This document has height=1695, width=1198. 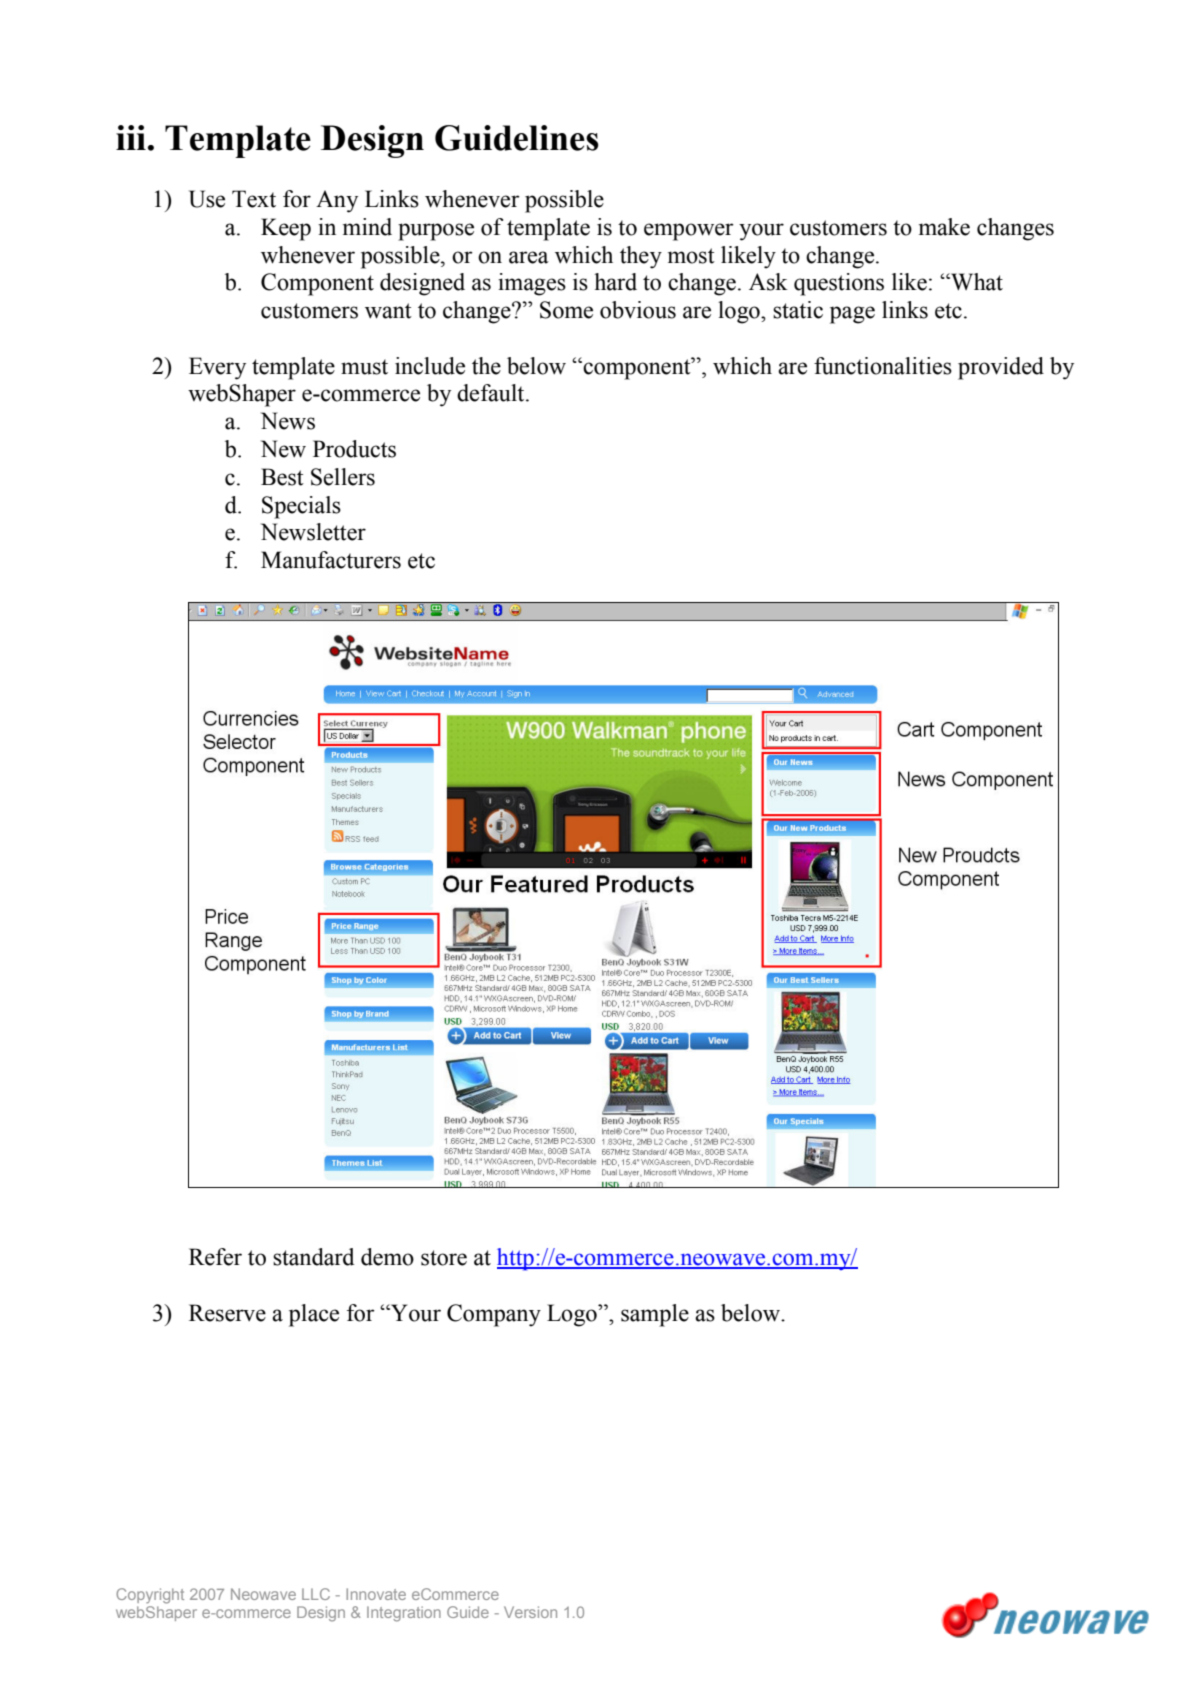 What do you see at coordinates (883, 366) in the document?
I see `functionalities` at bounding box center [883, 366].
